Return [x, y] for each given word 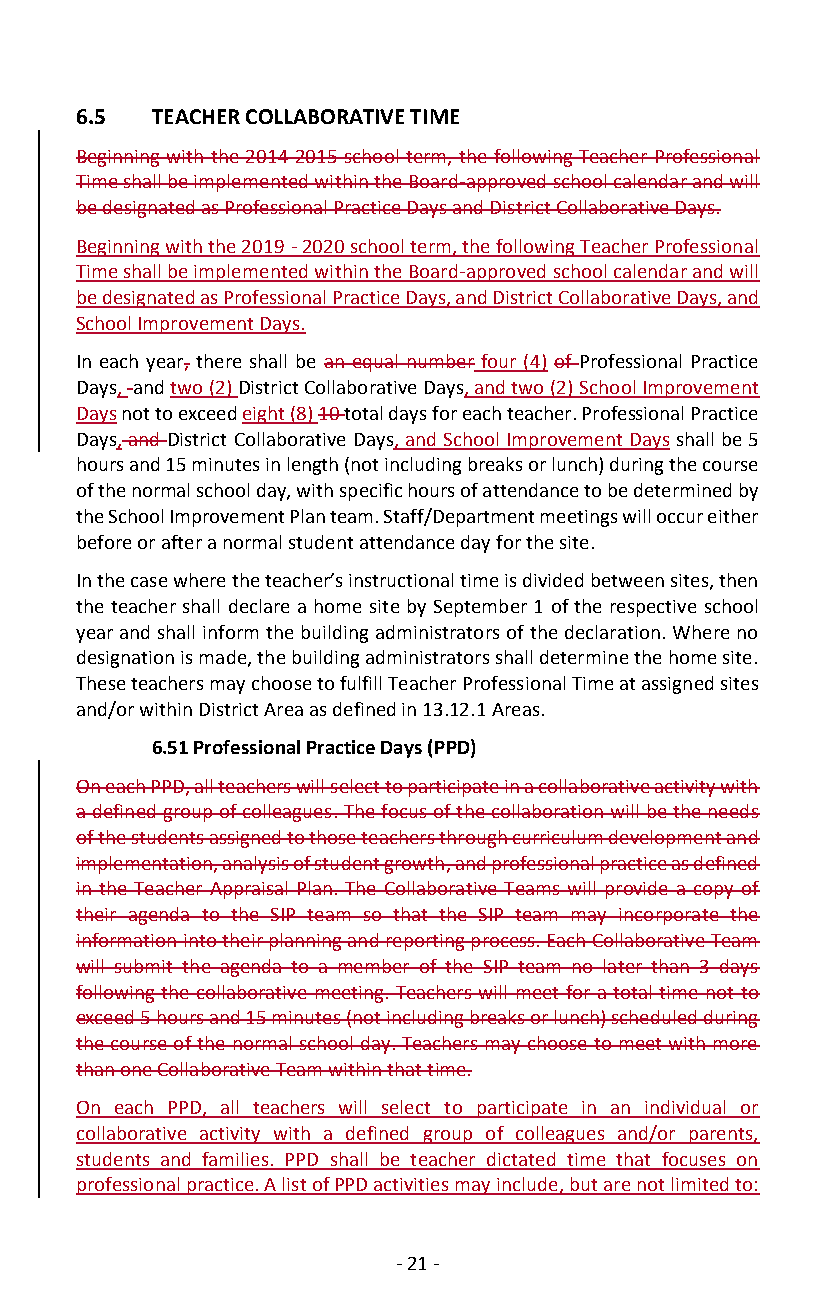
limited [700, 1185]
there [218, 361]
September [480, 608]
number [440, 362]
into [200, 940]
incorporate [669, 916]
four [499, 362]
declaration [612, 632]
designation [125, 659]
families [235, 1160]
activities [412, 1186]
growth [414, 865]
